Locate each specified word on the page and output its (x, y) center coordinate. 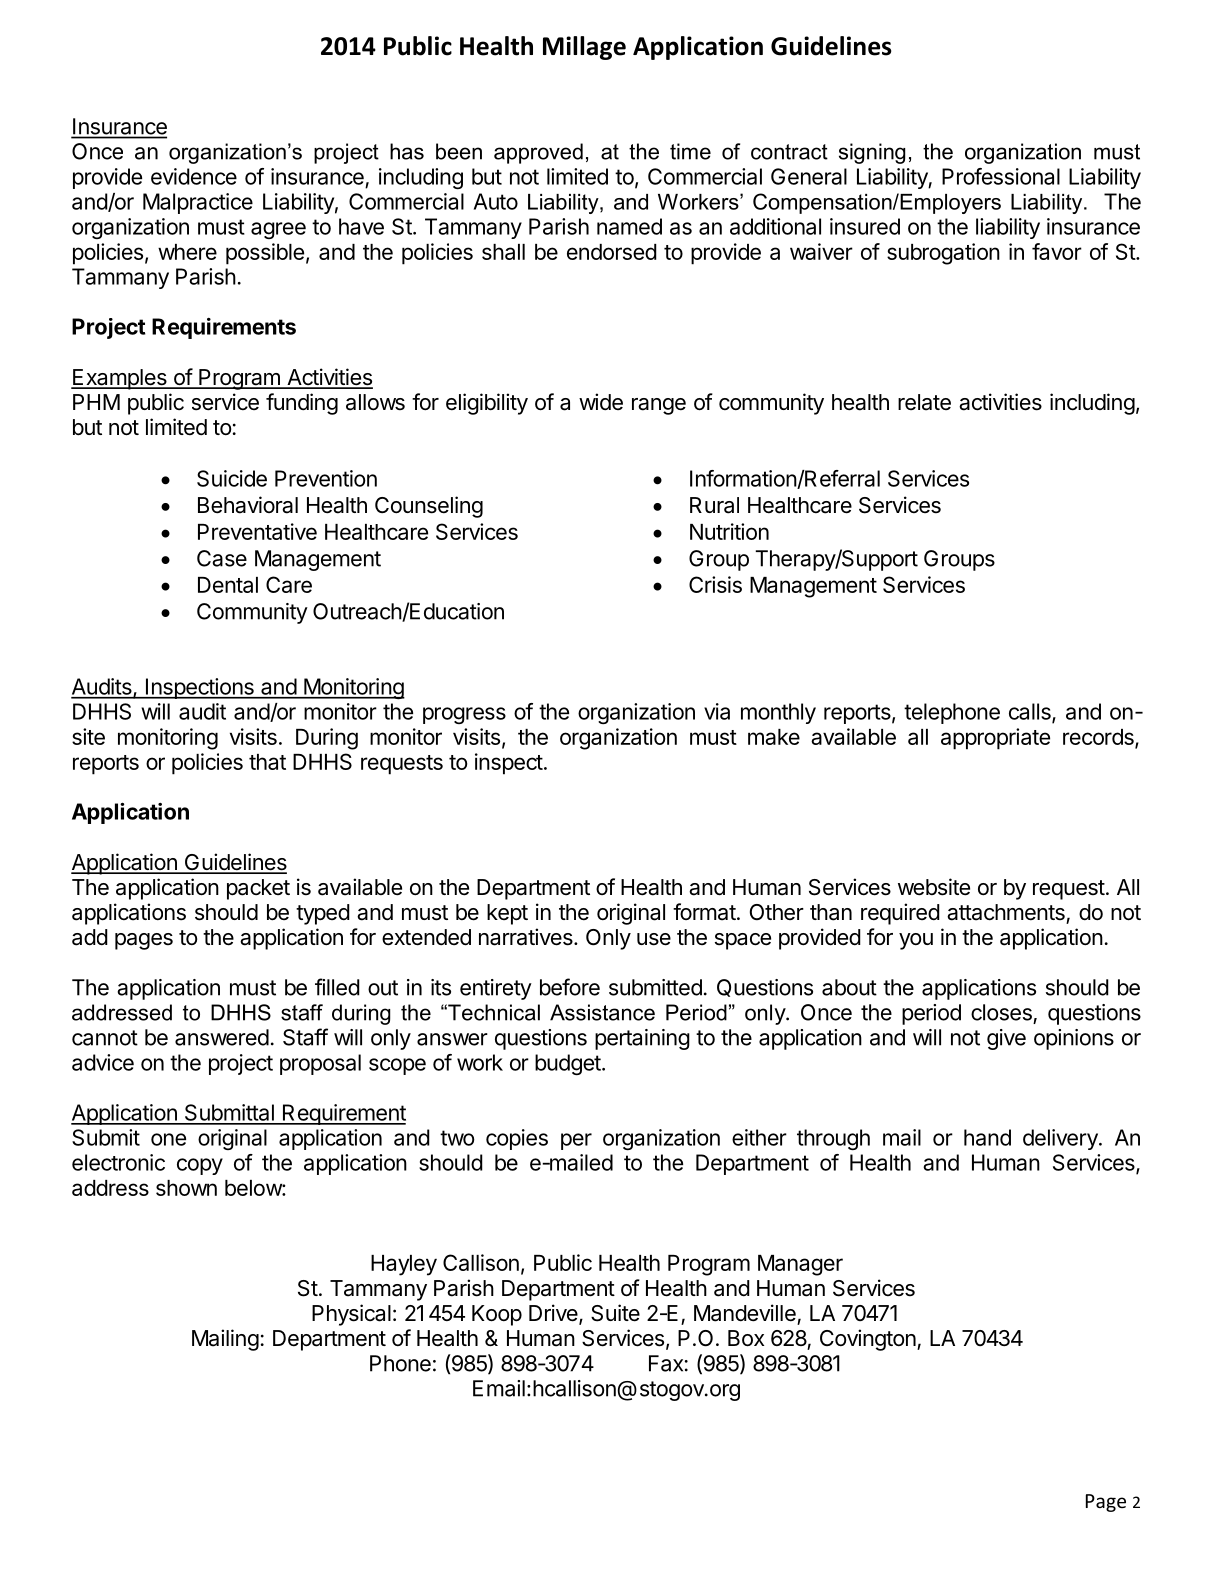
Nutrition (729, 531)
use (654, 939)
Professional (1001, 176)
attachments (1006, 912)
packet (258, 889)
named (629, 226)
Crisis (715, 584)
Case (222, 558)
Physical (351, 1315)
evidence (194, 176)
